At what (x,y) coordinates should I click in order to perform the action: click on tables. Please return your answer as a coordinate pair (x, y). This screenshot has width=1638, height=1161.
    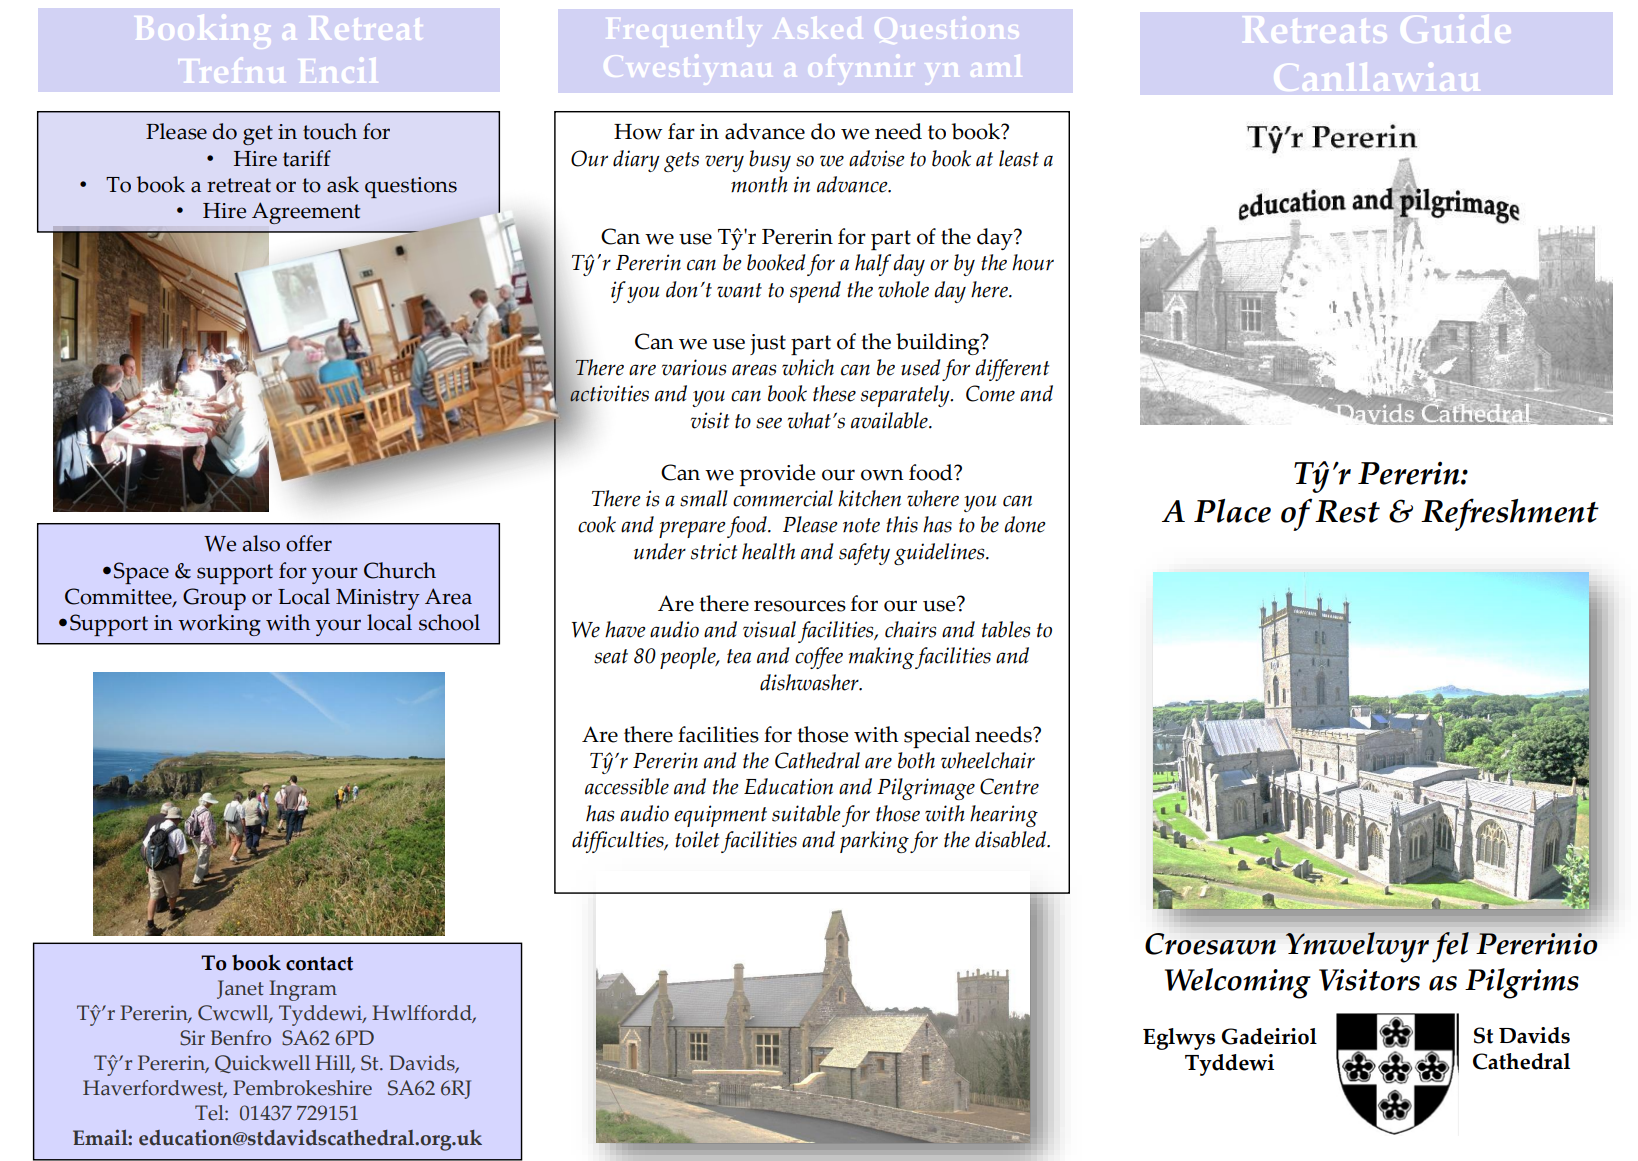
    Looking at the image, I should click on (1006, 629).
